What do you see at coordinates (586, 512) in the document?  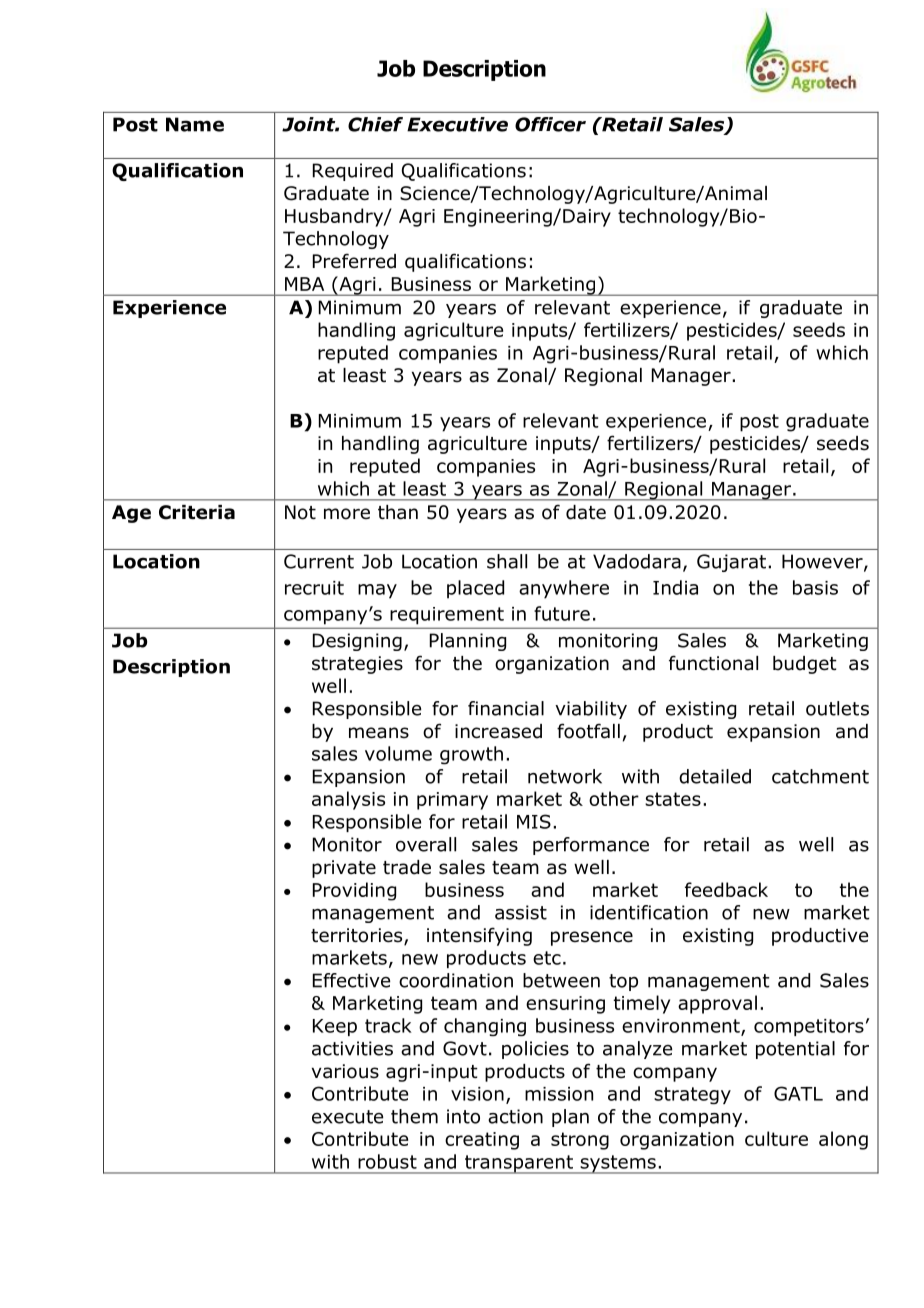 I see `date` at bounding box center [586, 512].
